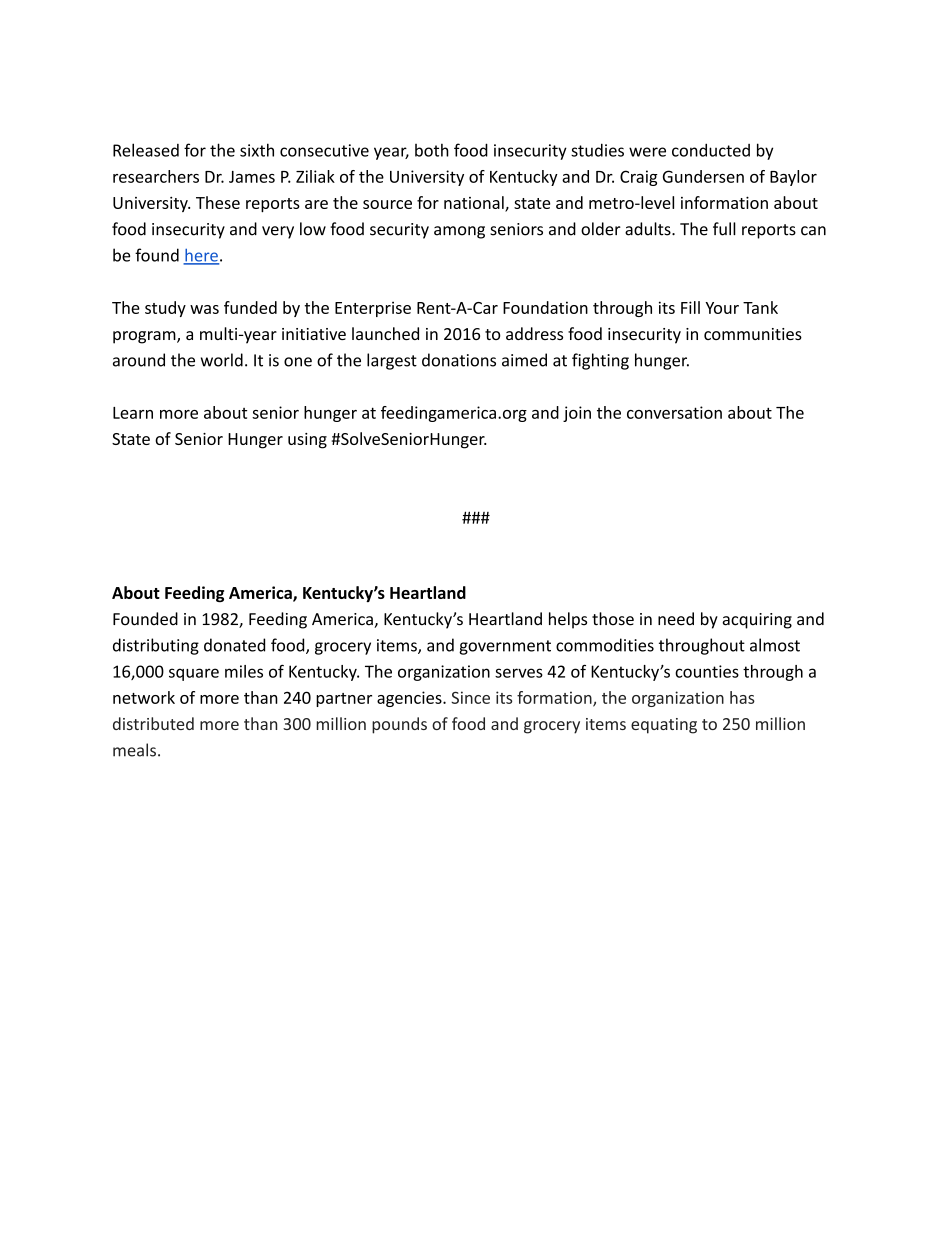 This screenshot has height=1233, width=952. Describe the element at coordinates (753, 334) in the screenshot. I see `communities` at that location.
